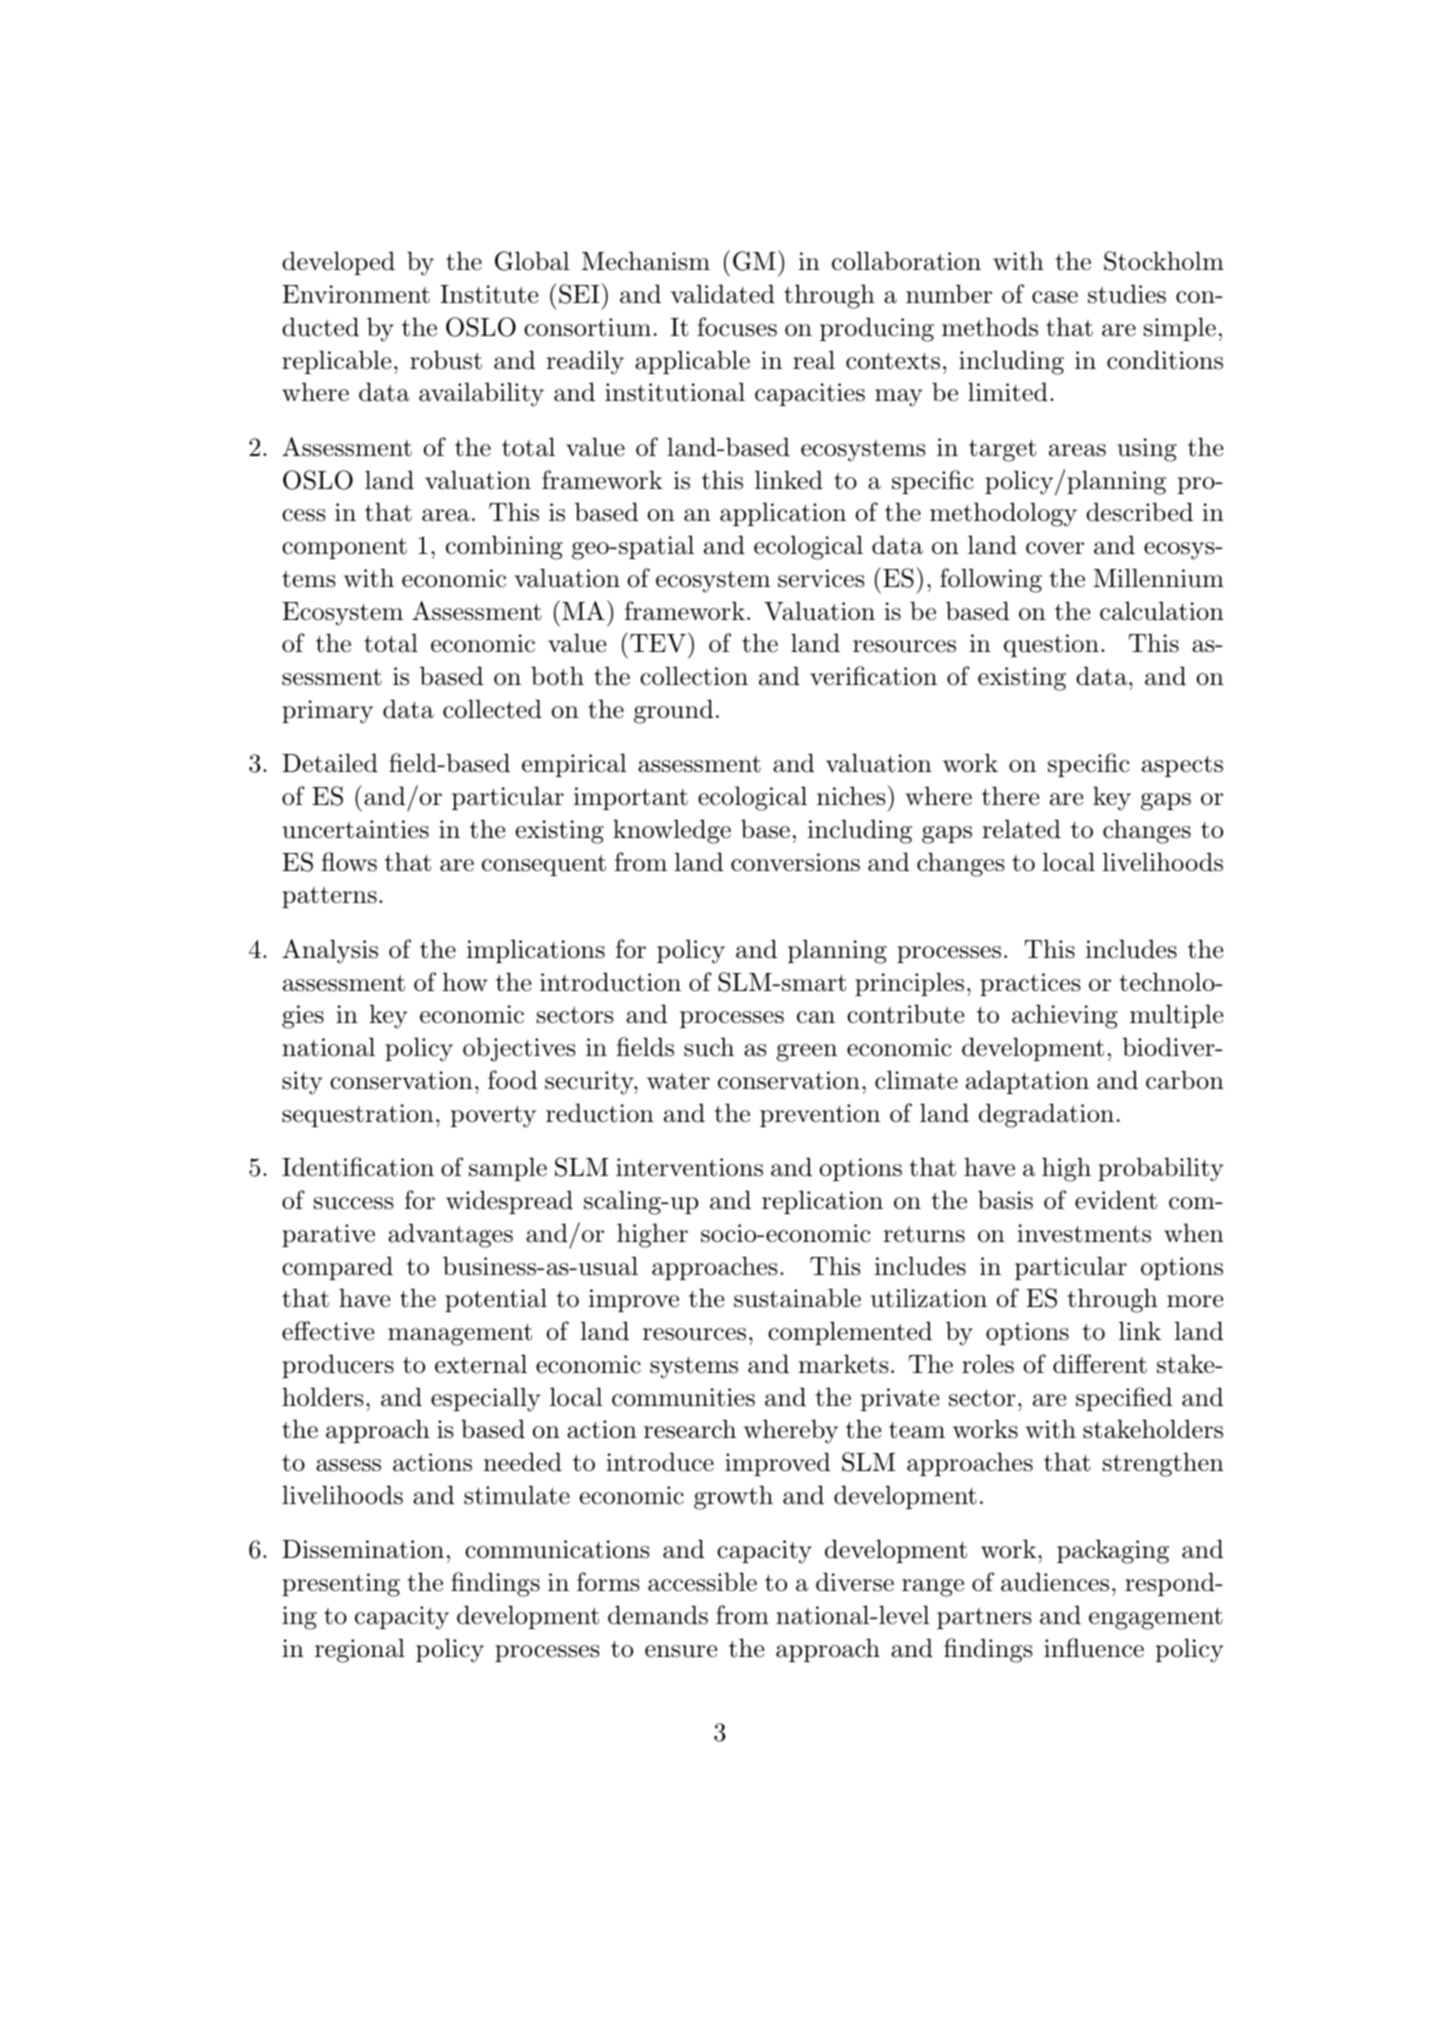 The height and width of the screenshot is (2036, 1440). I want to click on collected, so click(492, 709).
